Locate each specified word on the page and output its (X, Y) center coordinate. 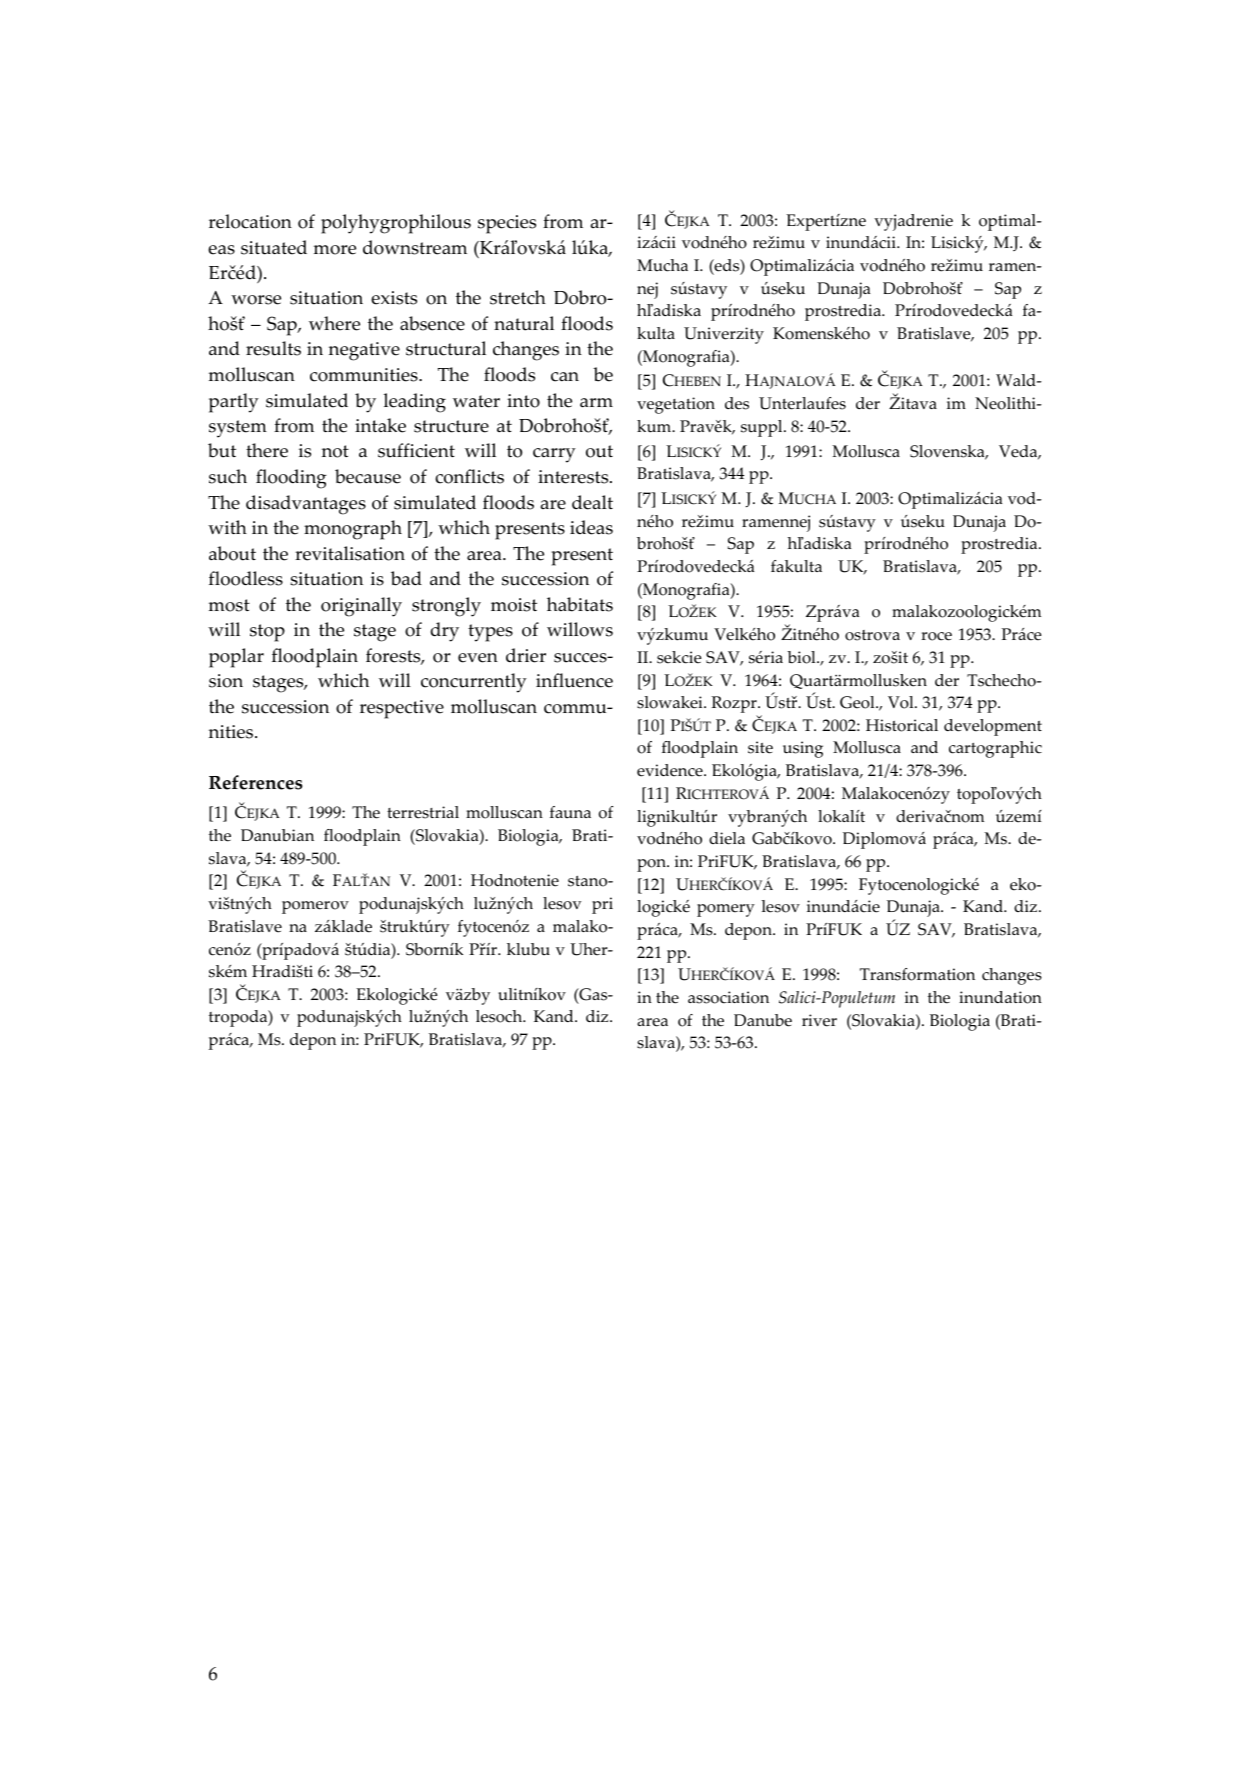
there (267, 450)
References (256, 782)
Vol (902, 702)
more (335, 250)
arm (596, 403)
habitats (580, 604)
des (737, 403)
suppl (763, 428)
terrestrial (423, 812)
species (507, 224)
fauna (570, 812)
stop (267, 633)
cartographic (995, 749)
